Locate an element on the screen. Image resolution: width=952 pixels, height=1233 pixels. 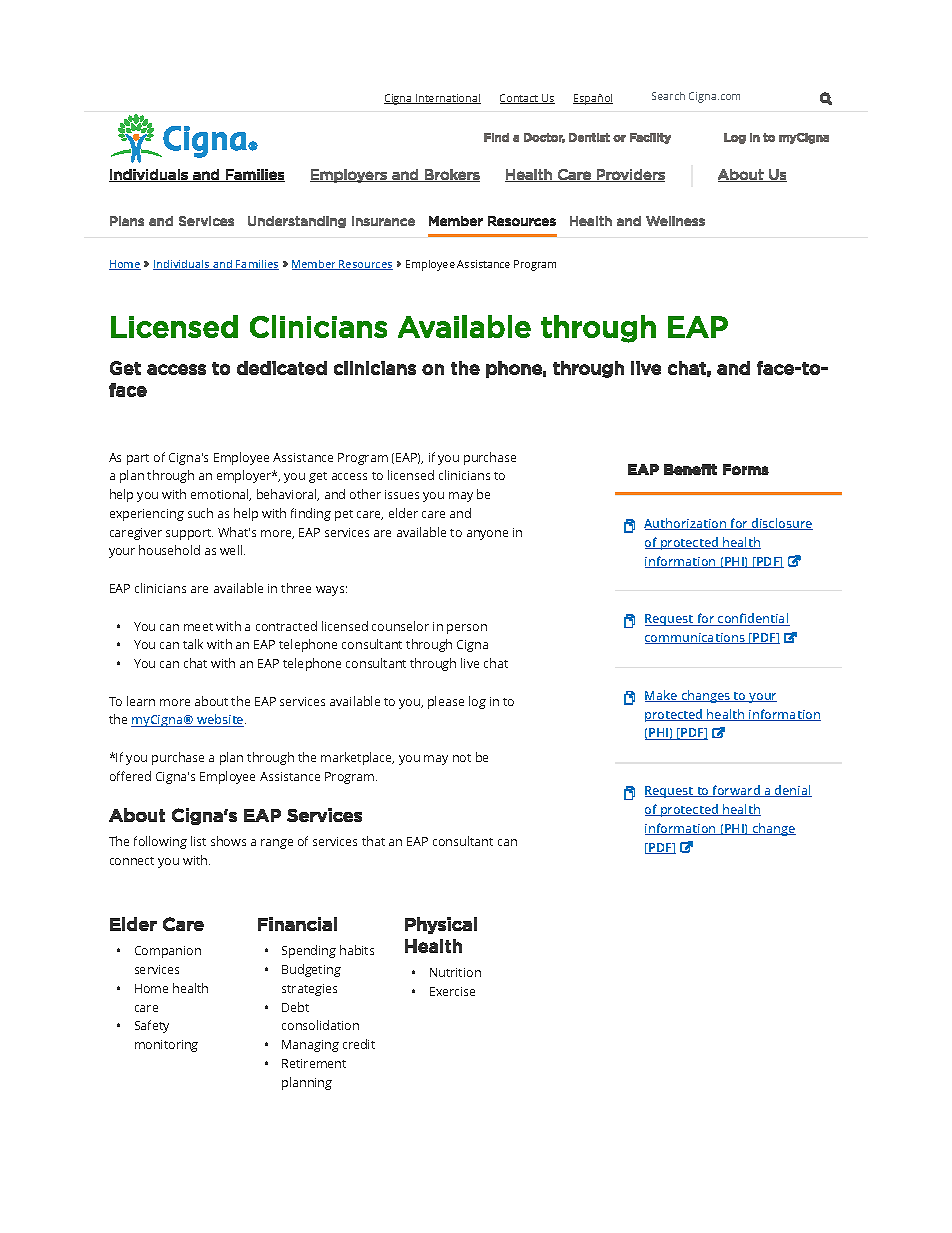
Search is located at coordinates (668, 96).
